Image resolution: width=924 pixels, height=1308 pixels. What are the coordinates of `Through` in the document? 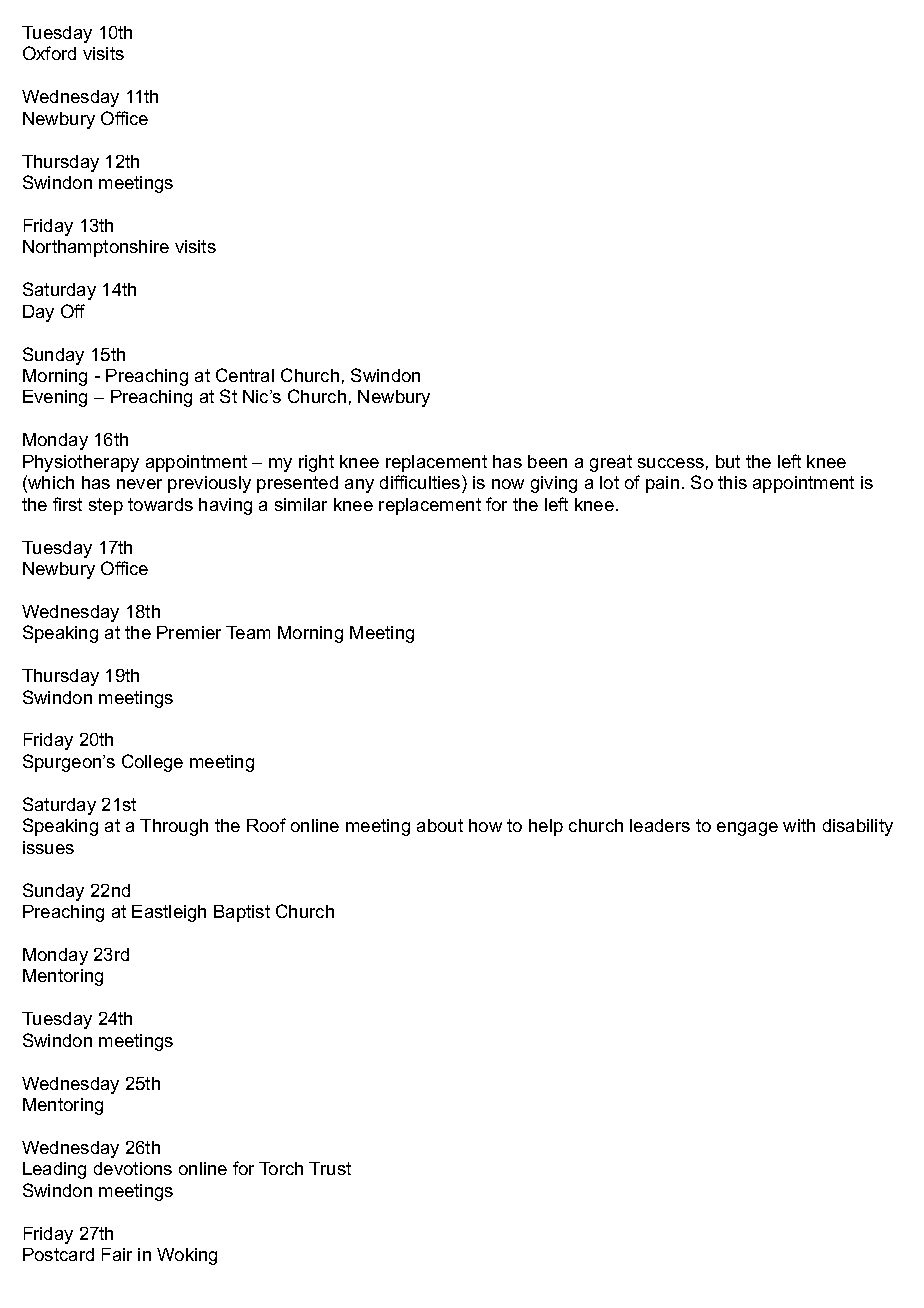 It's located at (174, 827).
